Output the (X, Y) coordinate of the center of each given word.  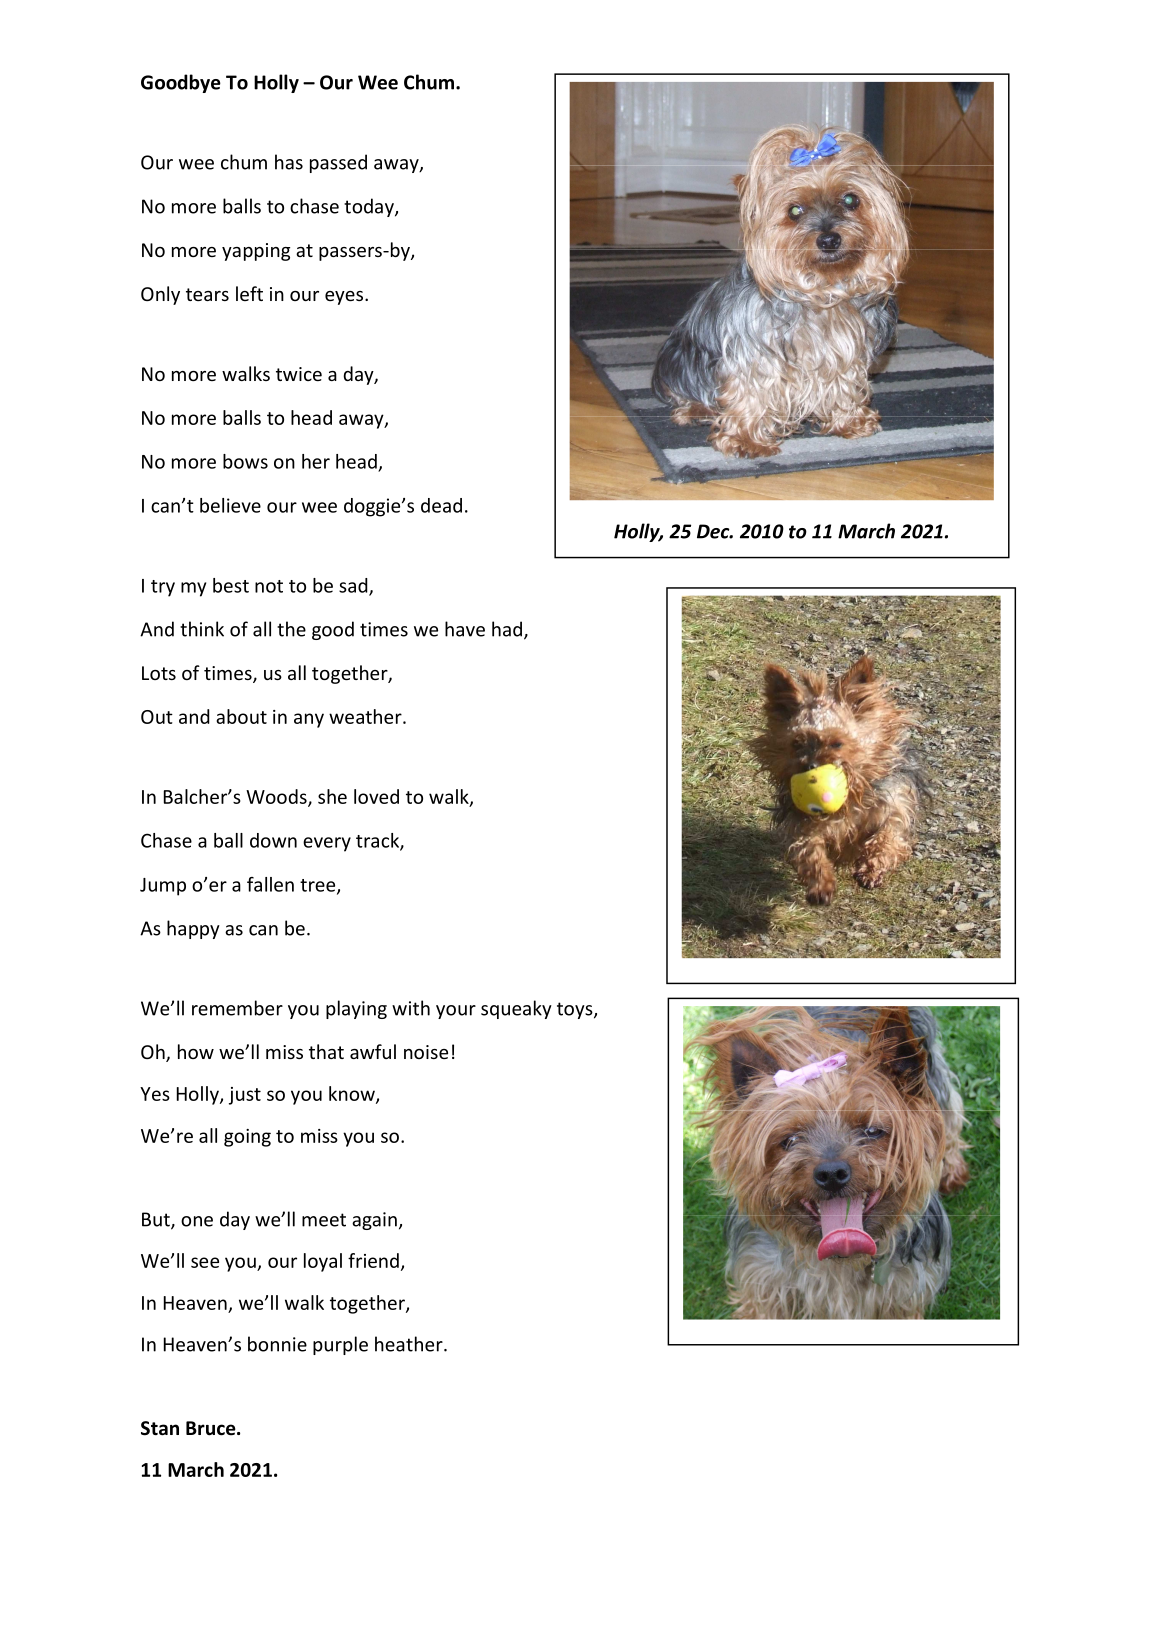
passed (338, 163)
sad (354, 586)
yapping (256, 252)
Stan (160, 1428)
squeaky (516, 1009)
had (508, 630)
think (202, 629)
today (370, 207)
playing (356, 1009)
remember (237, 1008)
